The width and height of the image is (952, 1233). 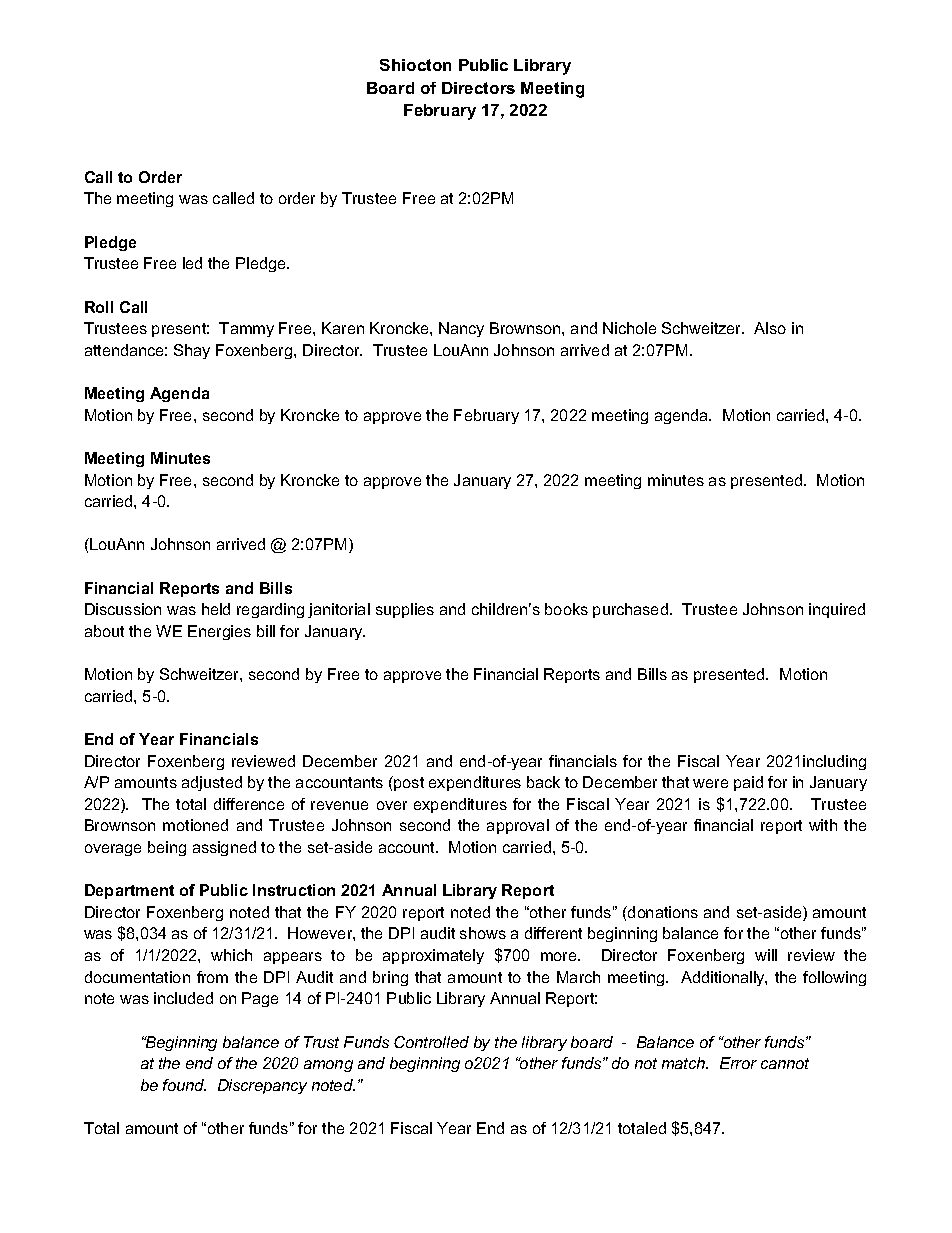 What do you see at coordinates (770, 328) in the image?
I see `Also` at bounding box center [770, 328].
